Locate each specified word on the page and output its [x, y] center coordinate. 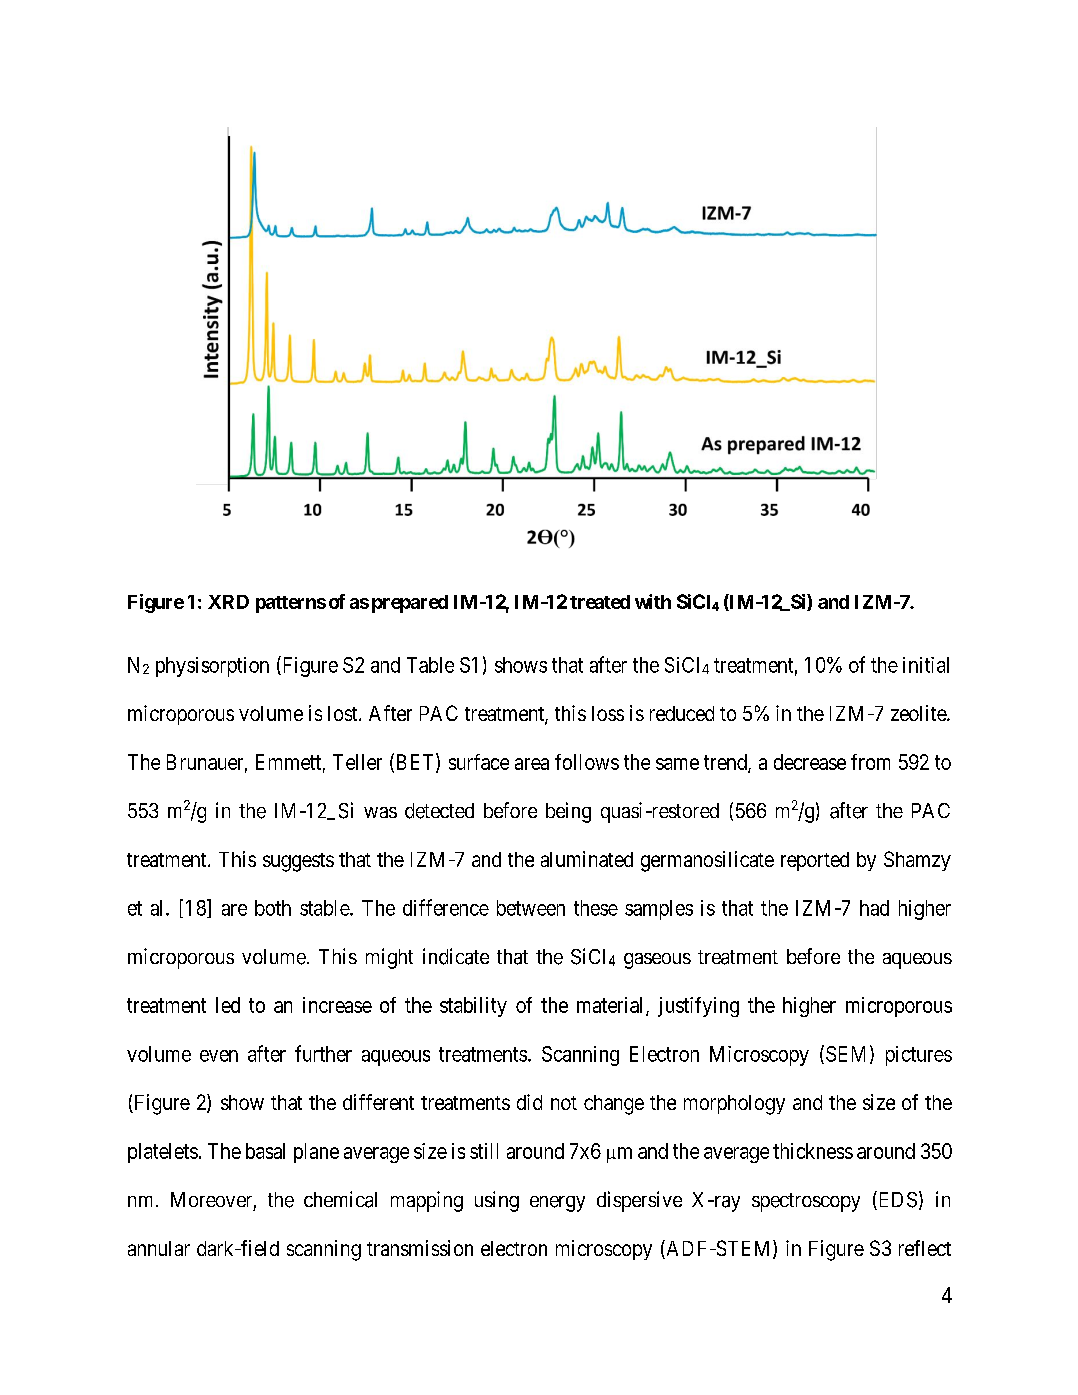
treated [600, 602]
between [531, 908]
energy [557, 1204]
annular [159, 1248]
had [874, 908]
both [273, 908]
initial [926, 665]
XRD [228, 602]
